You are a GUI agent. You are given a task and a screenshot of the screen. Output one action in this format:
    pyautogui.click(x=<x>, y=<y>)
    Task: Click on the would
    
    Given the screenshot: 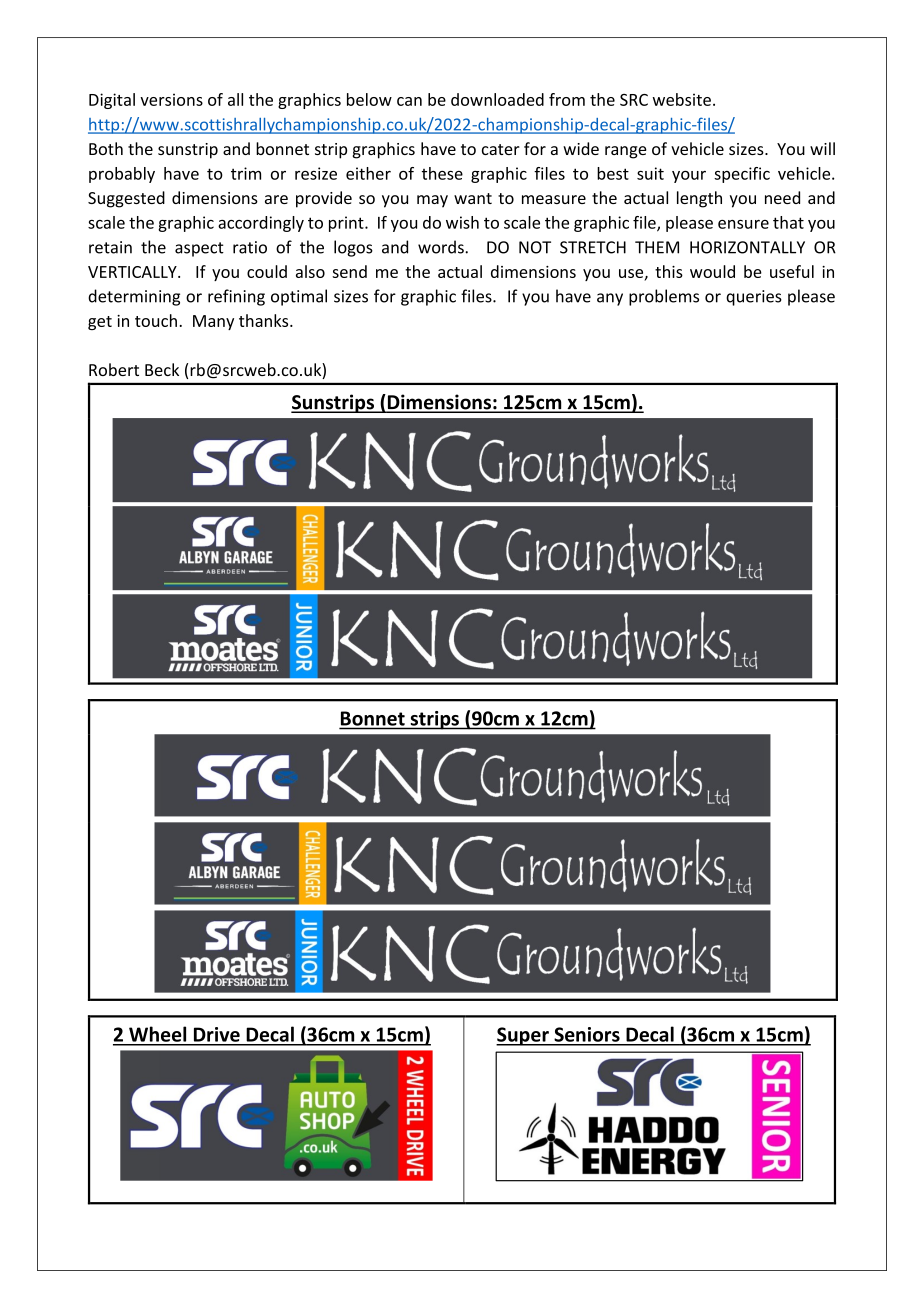 What is the action you would take?
    pyautogui.click(x=712, y=271)
